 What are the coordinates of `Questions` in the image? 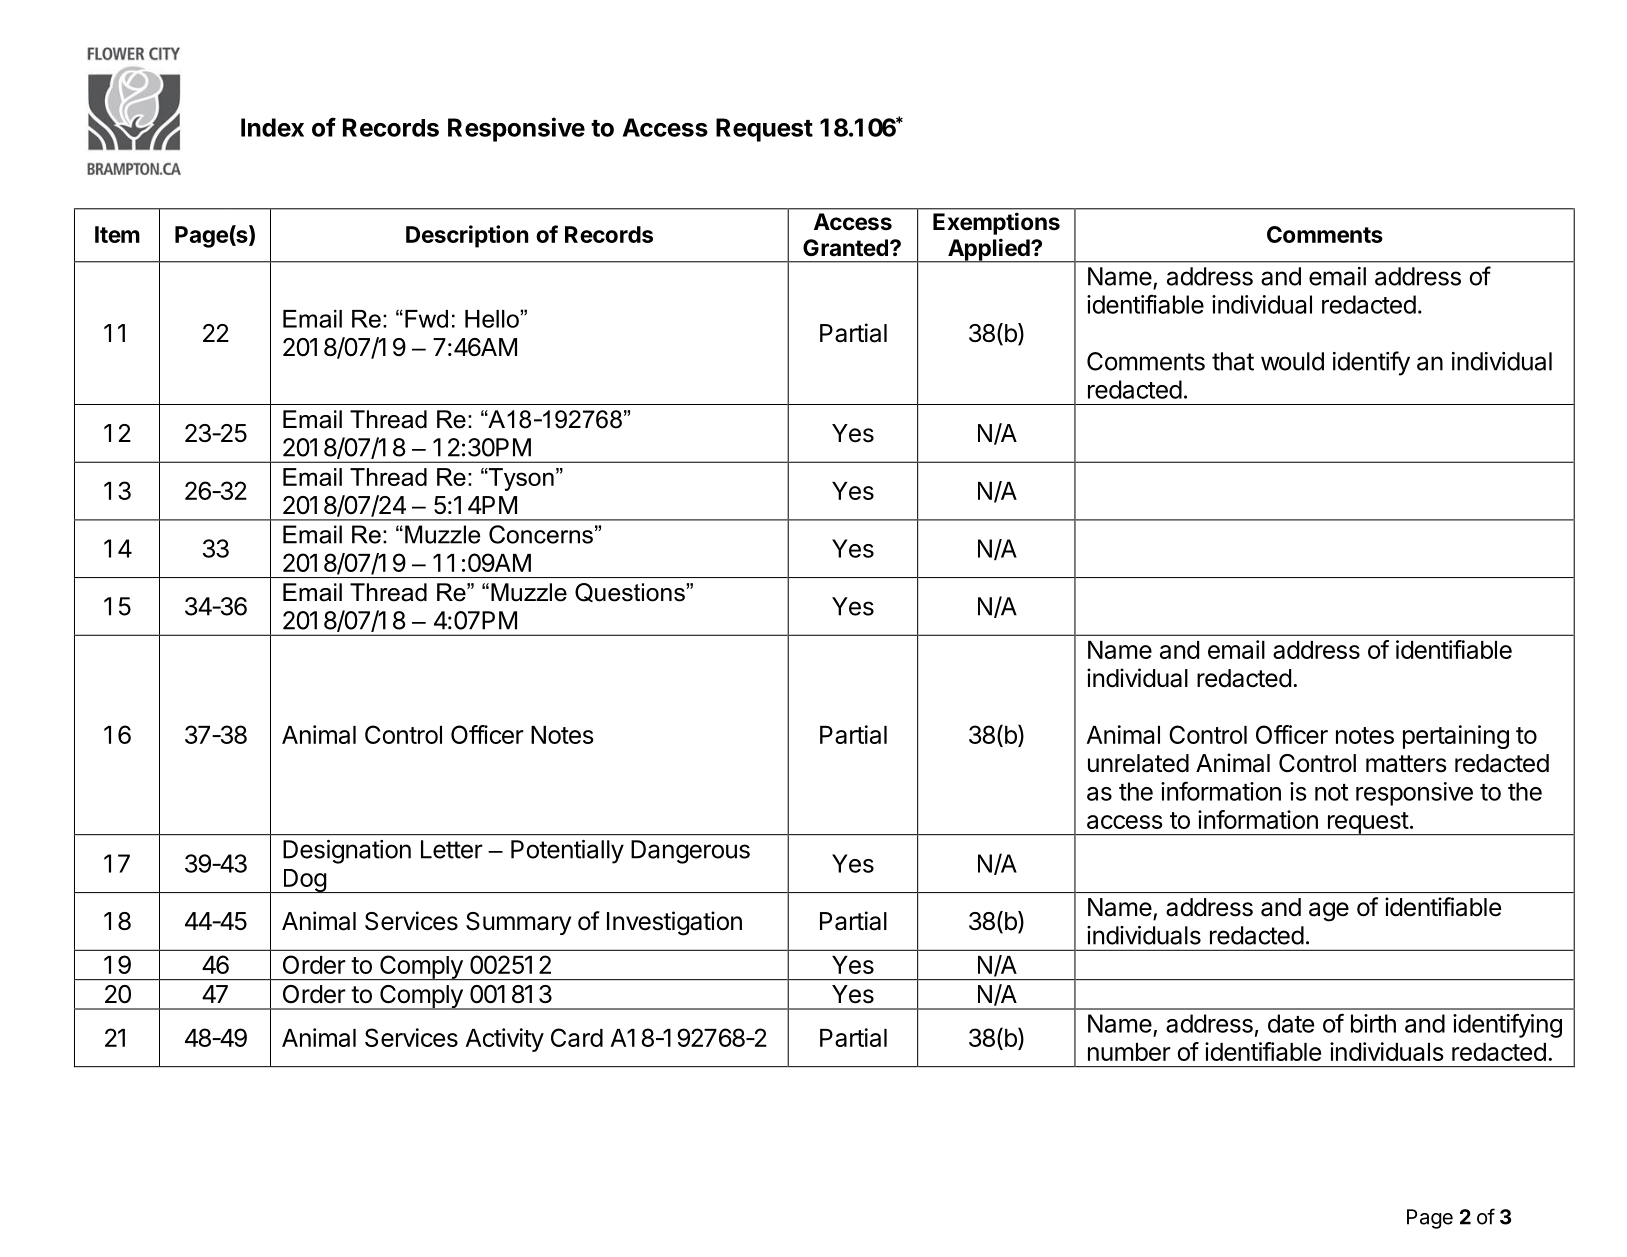 It's located at (631, 592).
